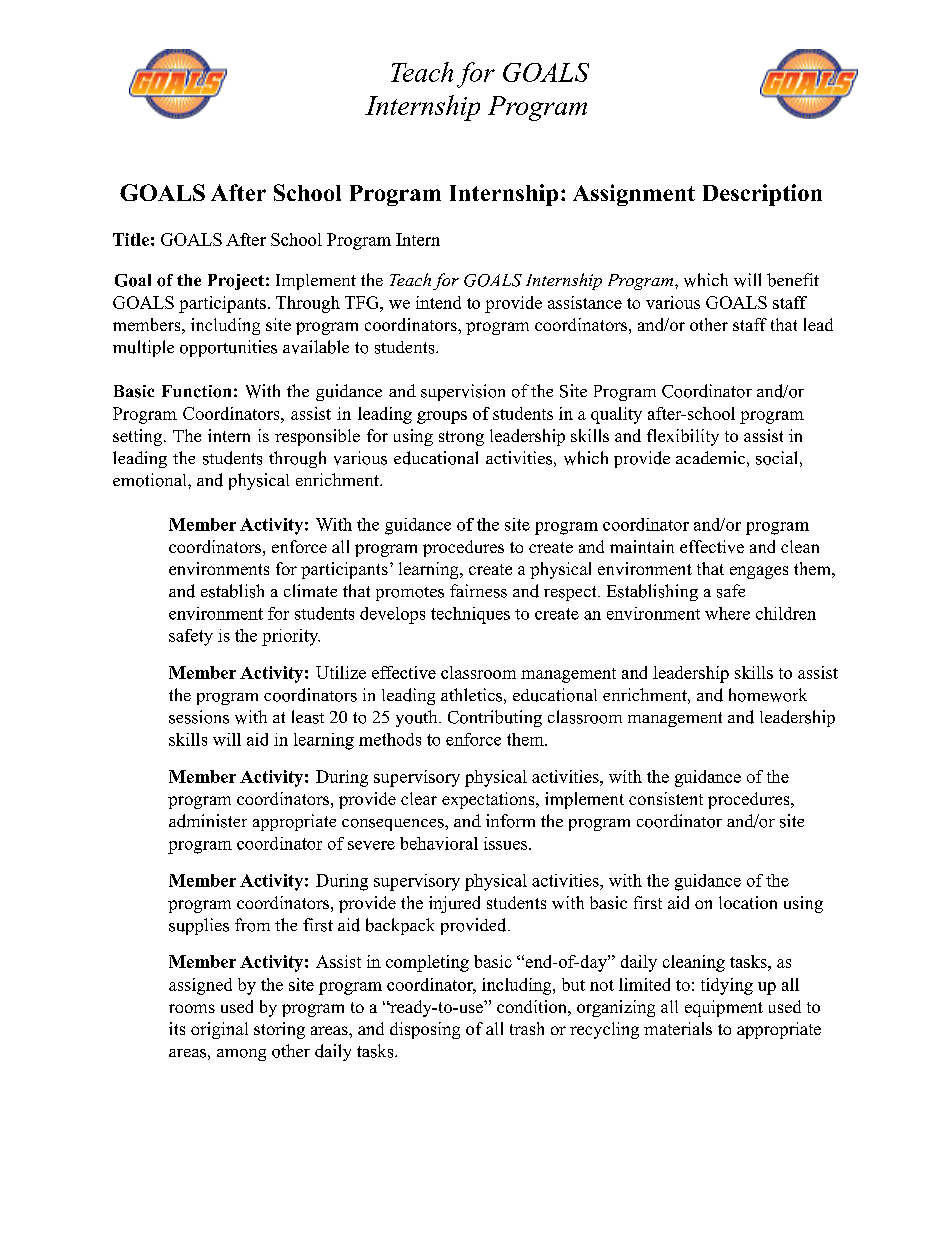  I want to click on disposing, so click(425, 1030).
